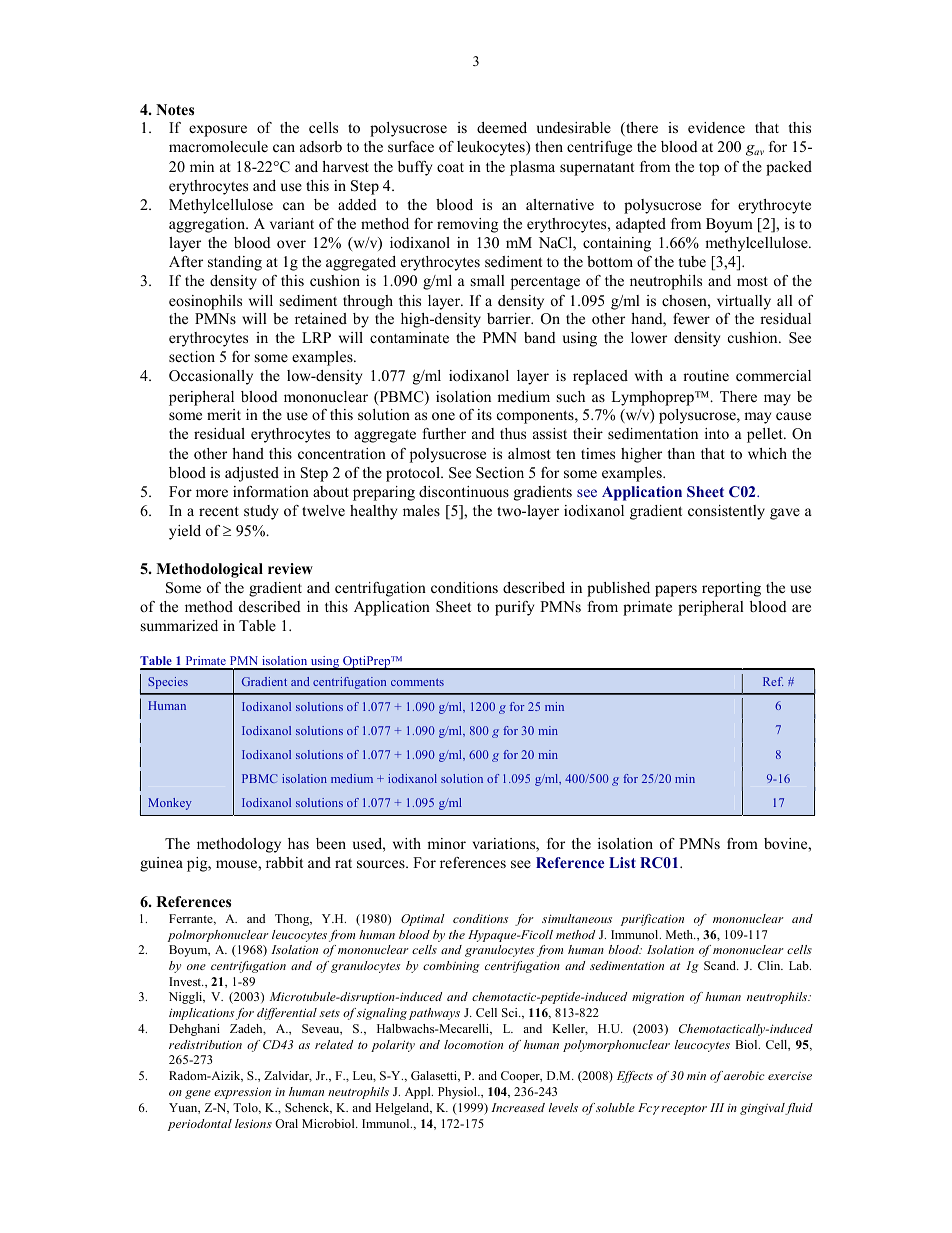 The height and width of the screenshot is (1233, 952). Describe the element at coordinates (717, 433) in the screenshot. I see `into` at that location.
